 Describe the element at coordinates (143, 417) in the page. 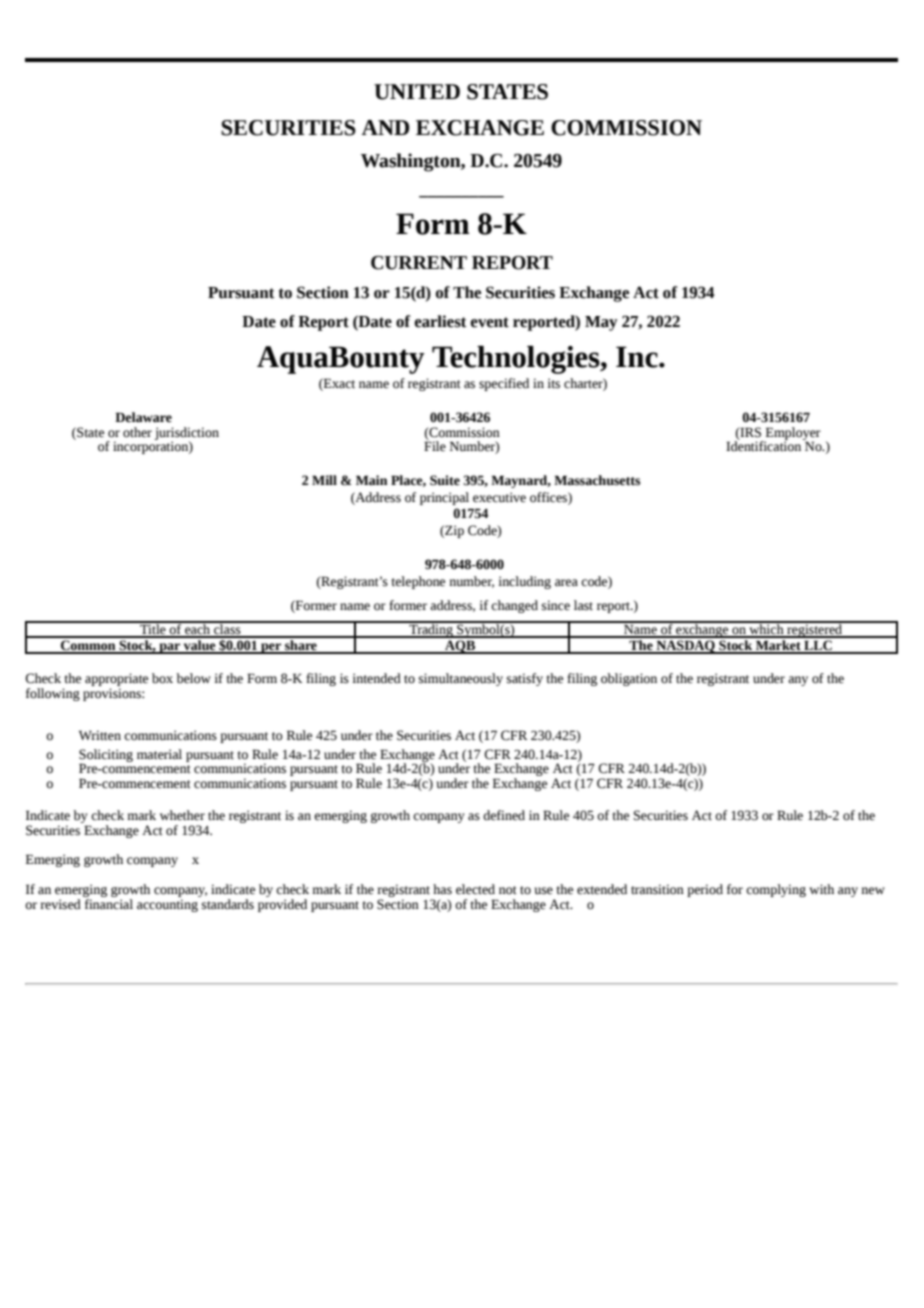

I see `Delaware` at that location.
